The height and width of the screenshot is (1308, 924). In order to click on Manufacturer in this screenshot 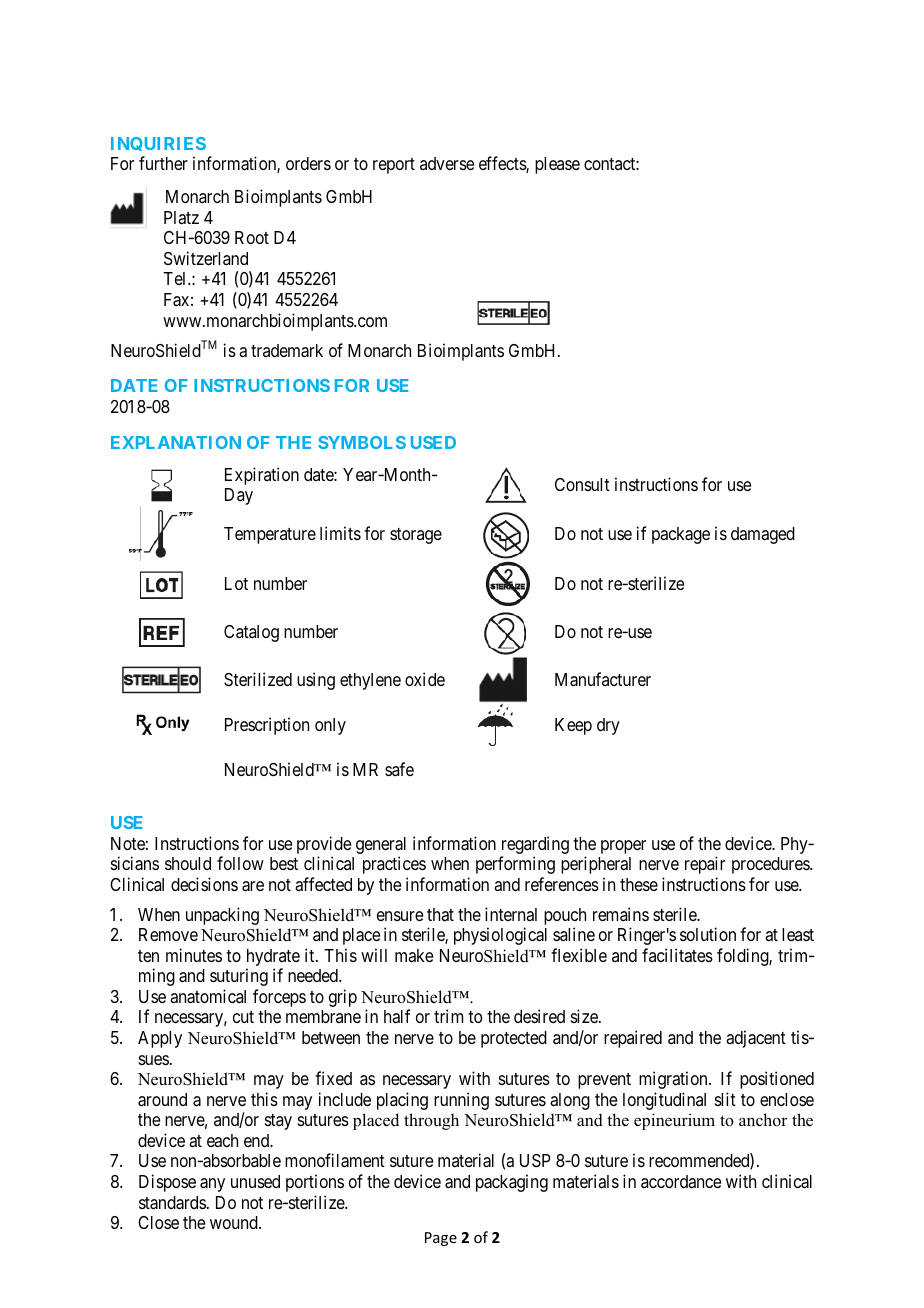, I will do `click(603, 679)`.
